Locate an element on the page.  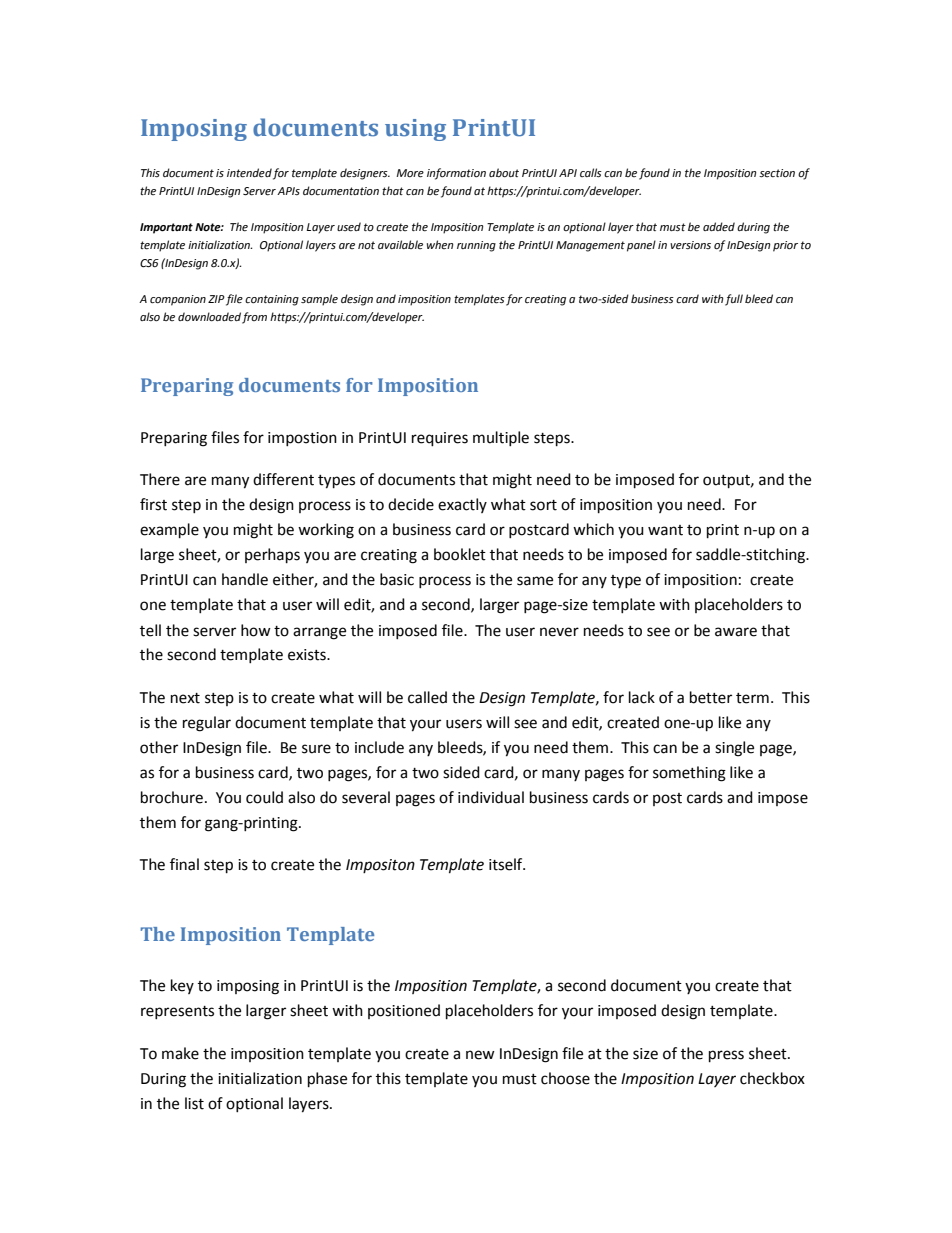
want is located at coordinates (665, 530).
